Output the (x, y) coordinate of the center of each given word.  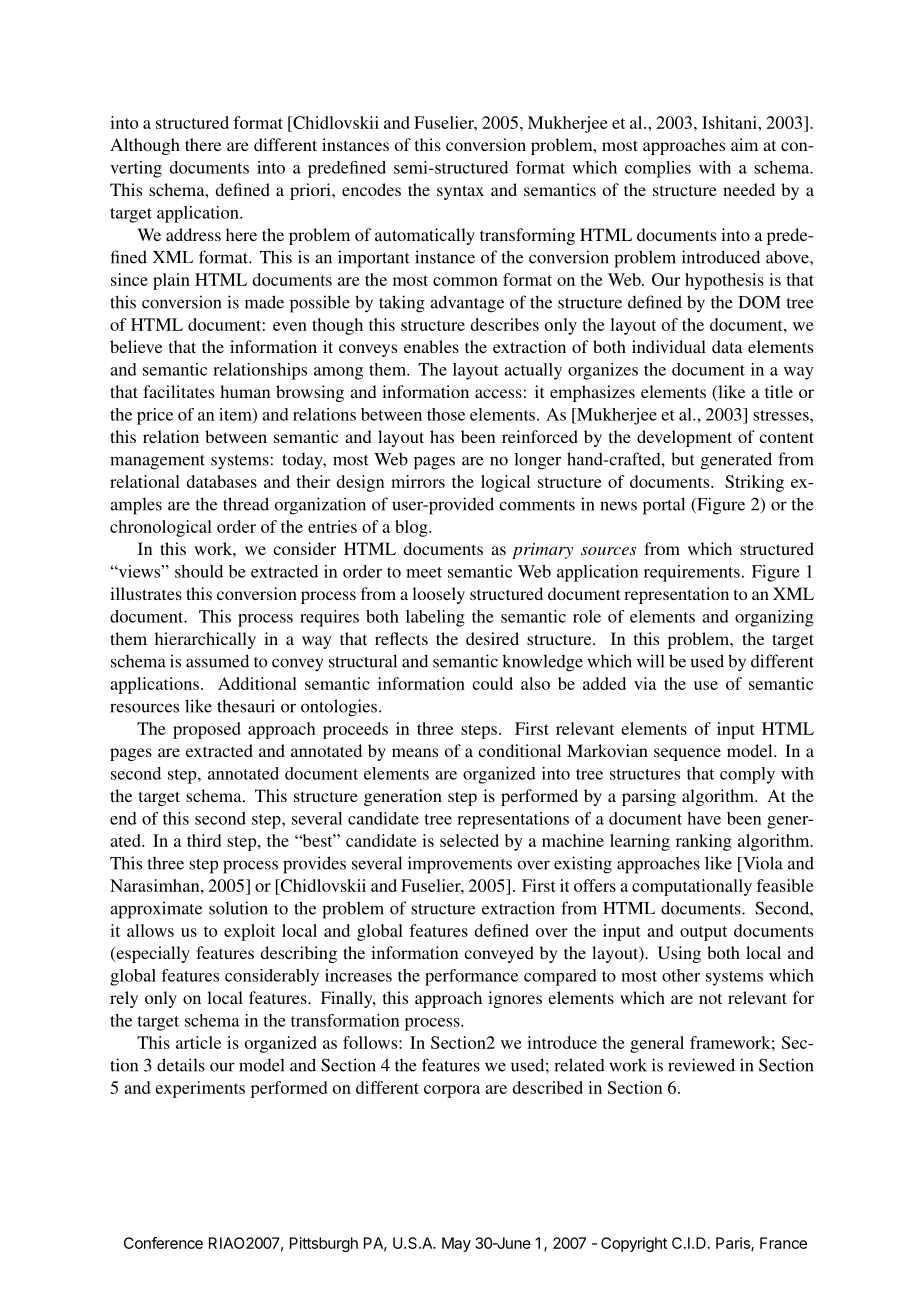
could (492, 683)
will (650, 661)
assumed (217, 661)
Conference (163, 1243)
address (193, 234)
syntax (460, 192)
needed (749, 189)
